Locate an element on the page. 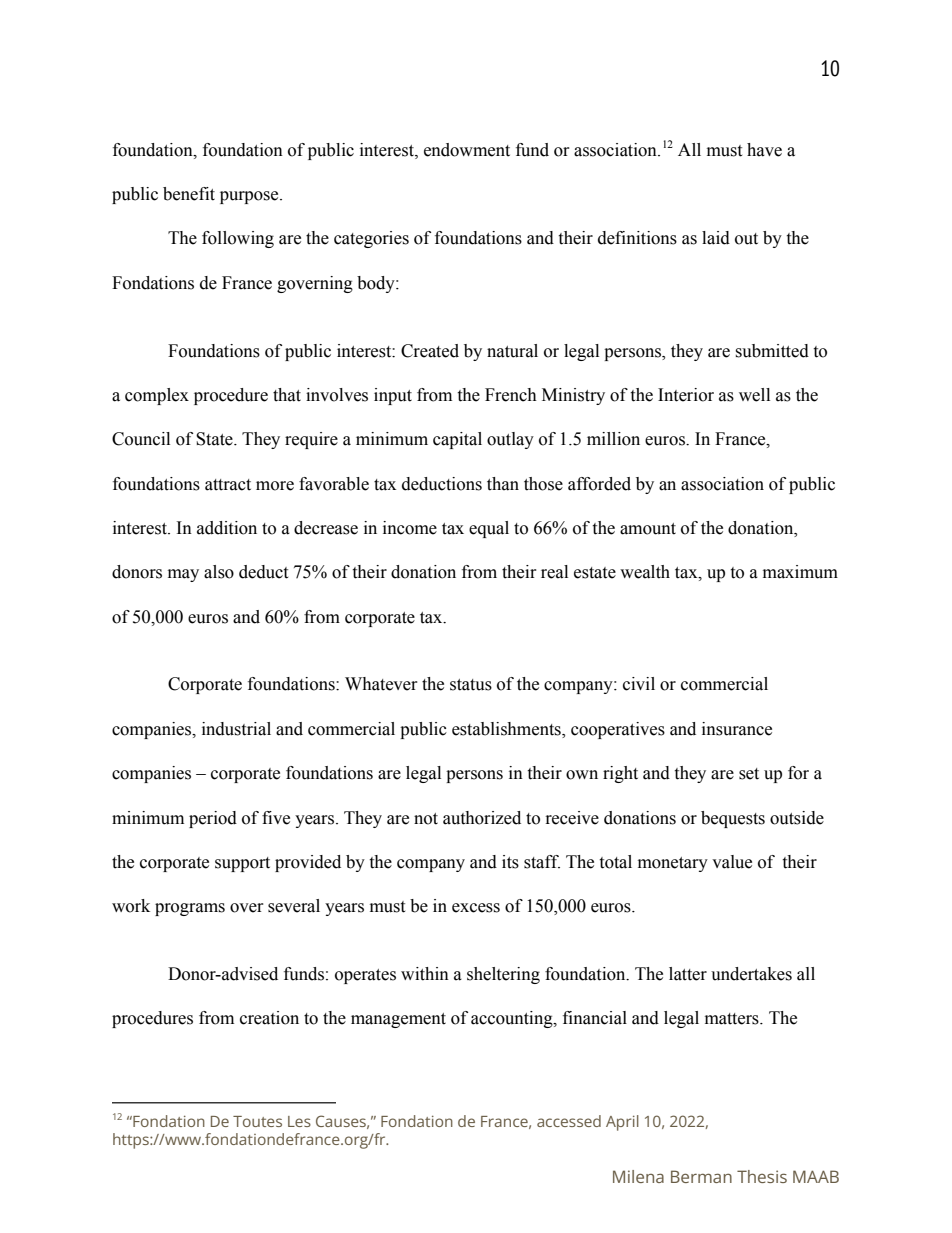 Image resolution: width=952 pixels, height=1233 pixels. benefit is located at coordinates (189, 194).
